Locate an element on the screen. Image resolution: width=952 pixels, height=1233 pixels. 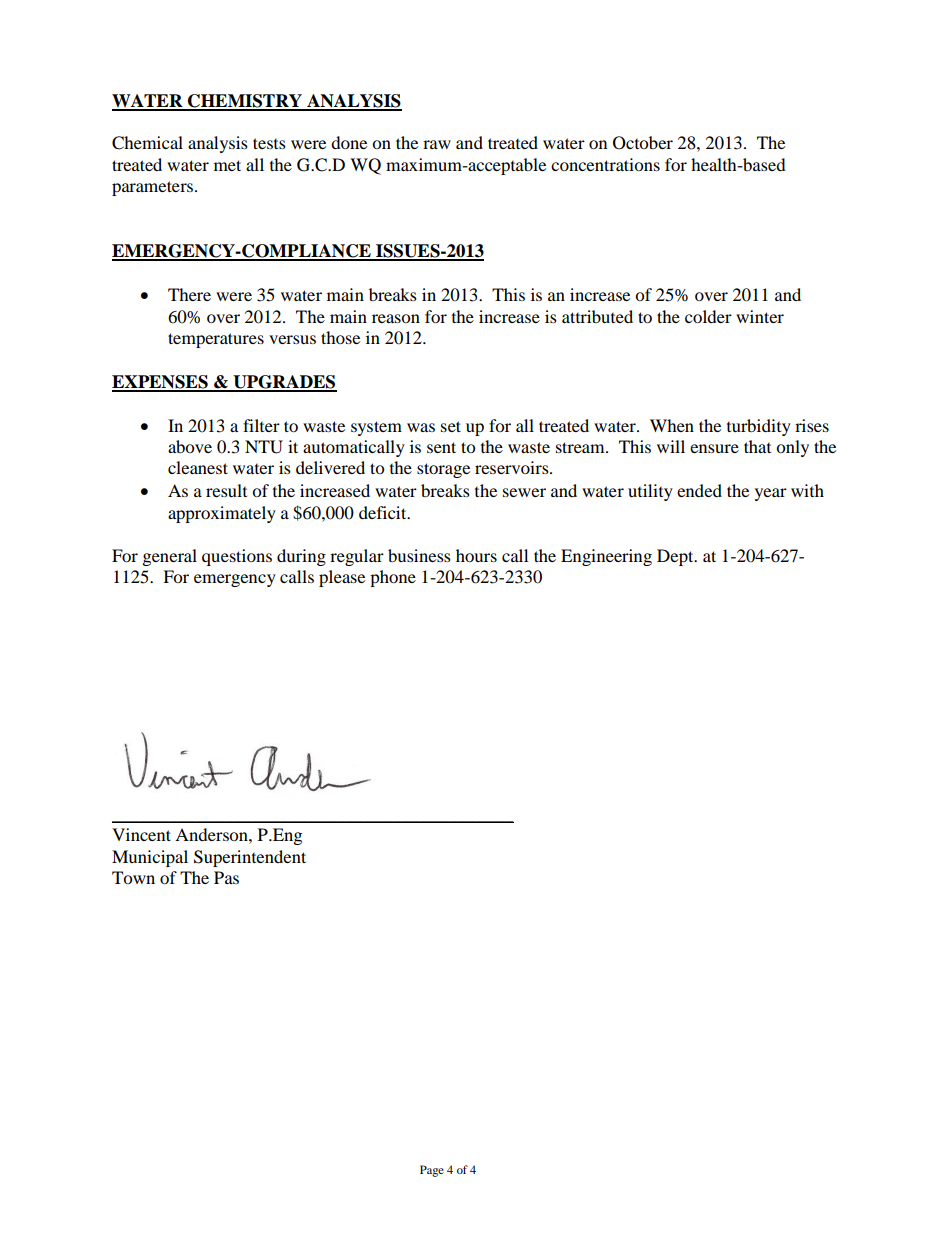
cleanest is located at coordinates (198, 467).
